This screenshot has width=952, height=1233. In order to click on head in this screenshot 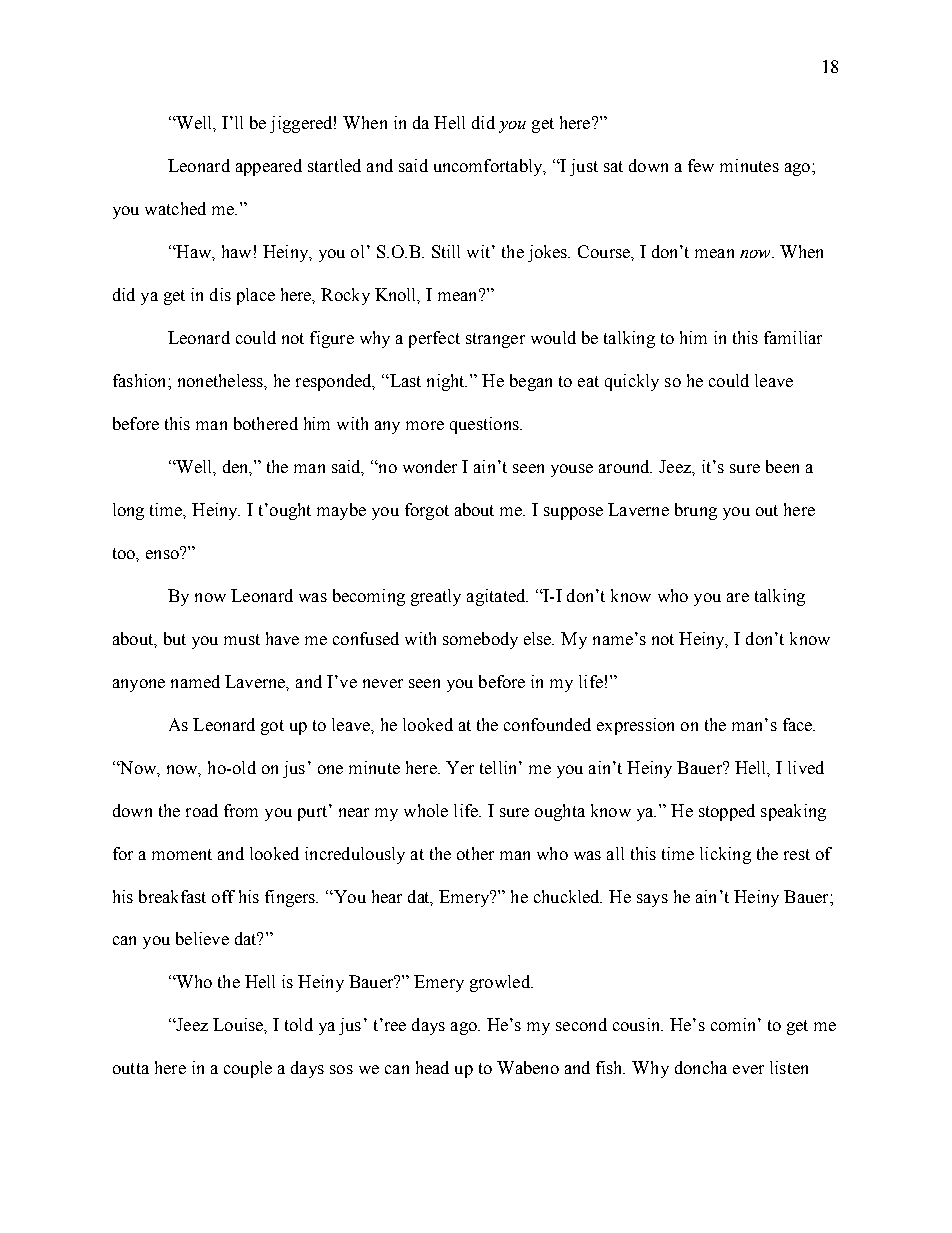, I will do `click(432, 1067)`.
